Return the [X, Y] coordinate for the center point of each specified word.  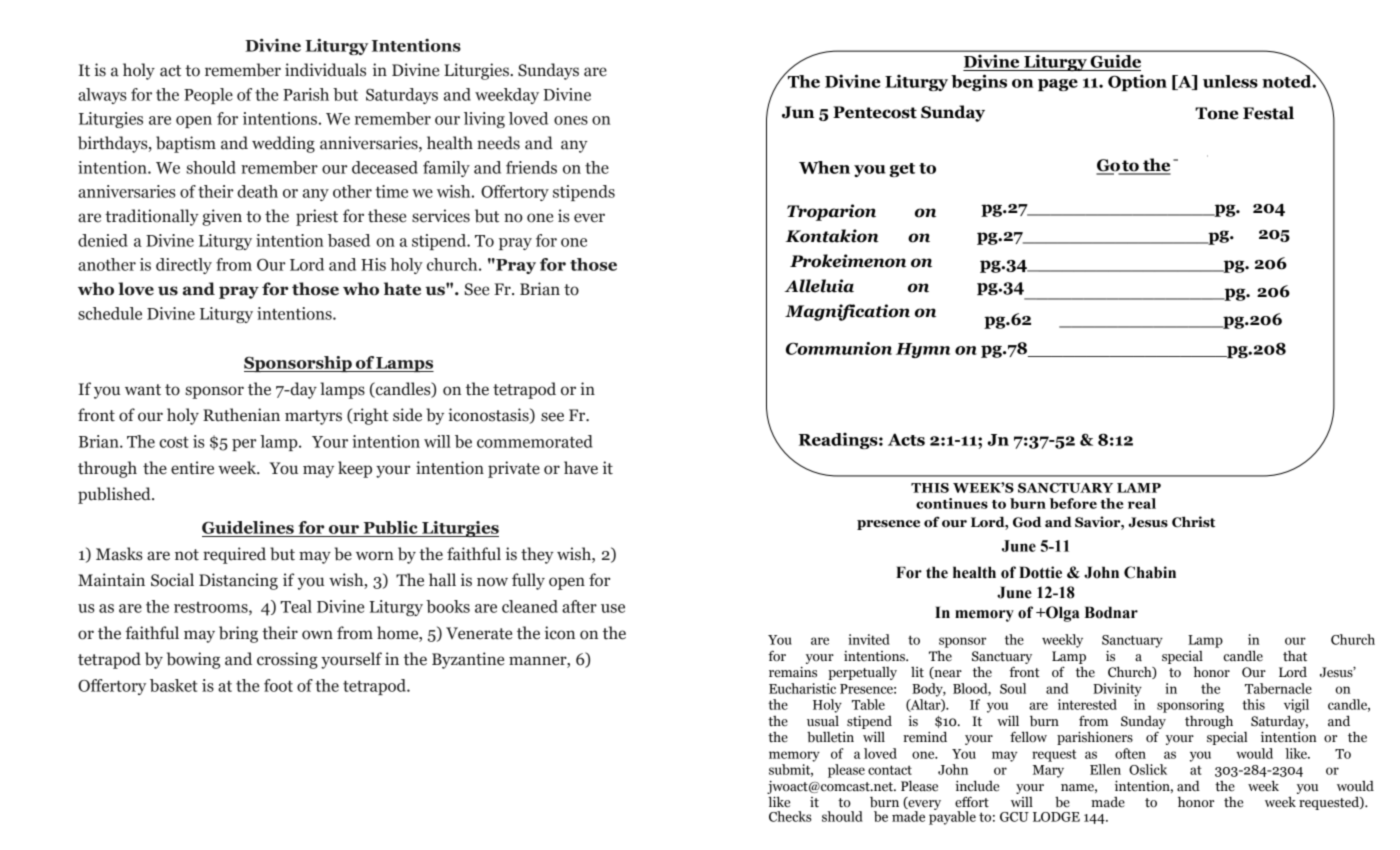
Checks [790, 816]
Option [1137, 82]
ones [571, 120]
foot [278, 685]
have [581, 468]
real [1142, 503]
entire [192, 468]
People [208, 96]
